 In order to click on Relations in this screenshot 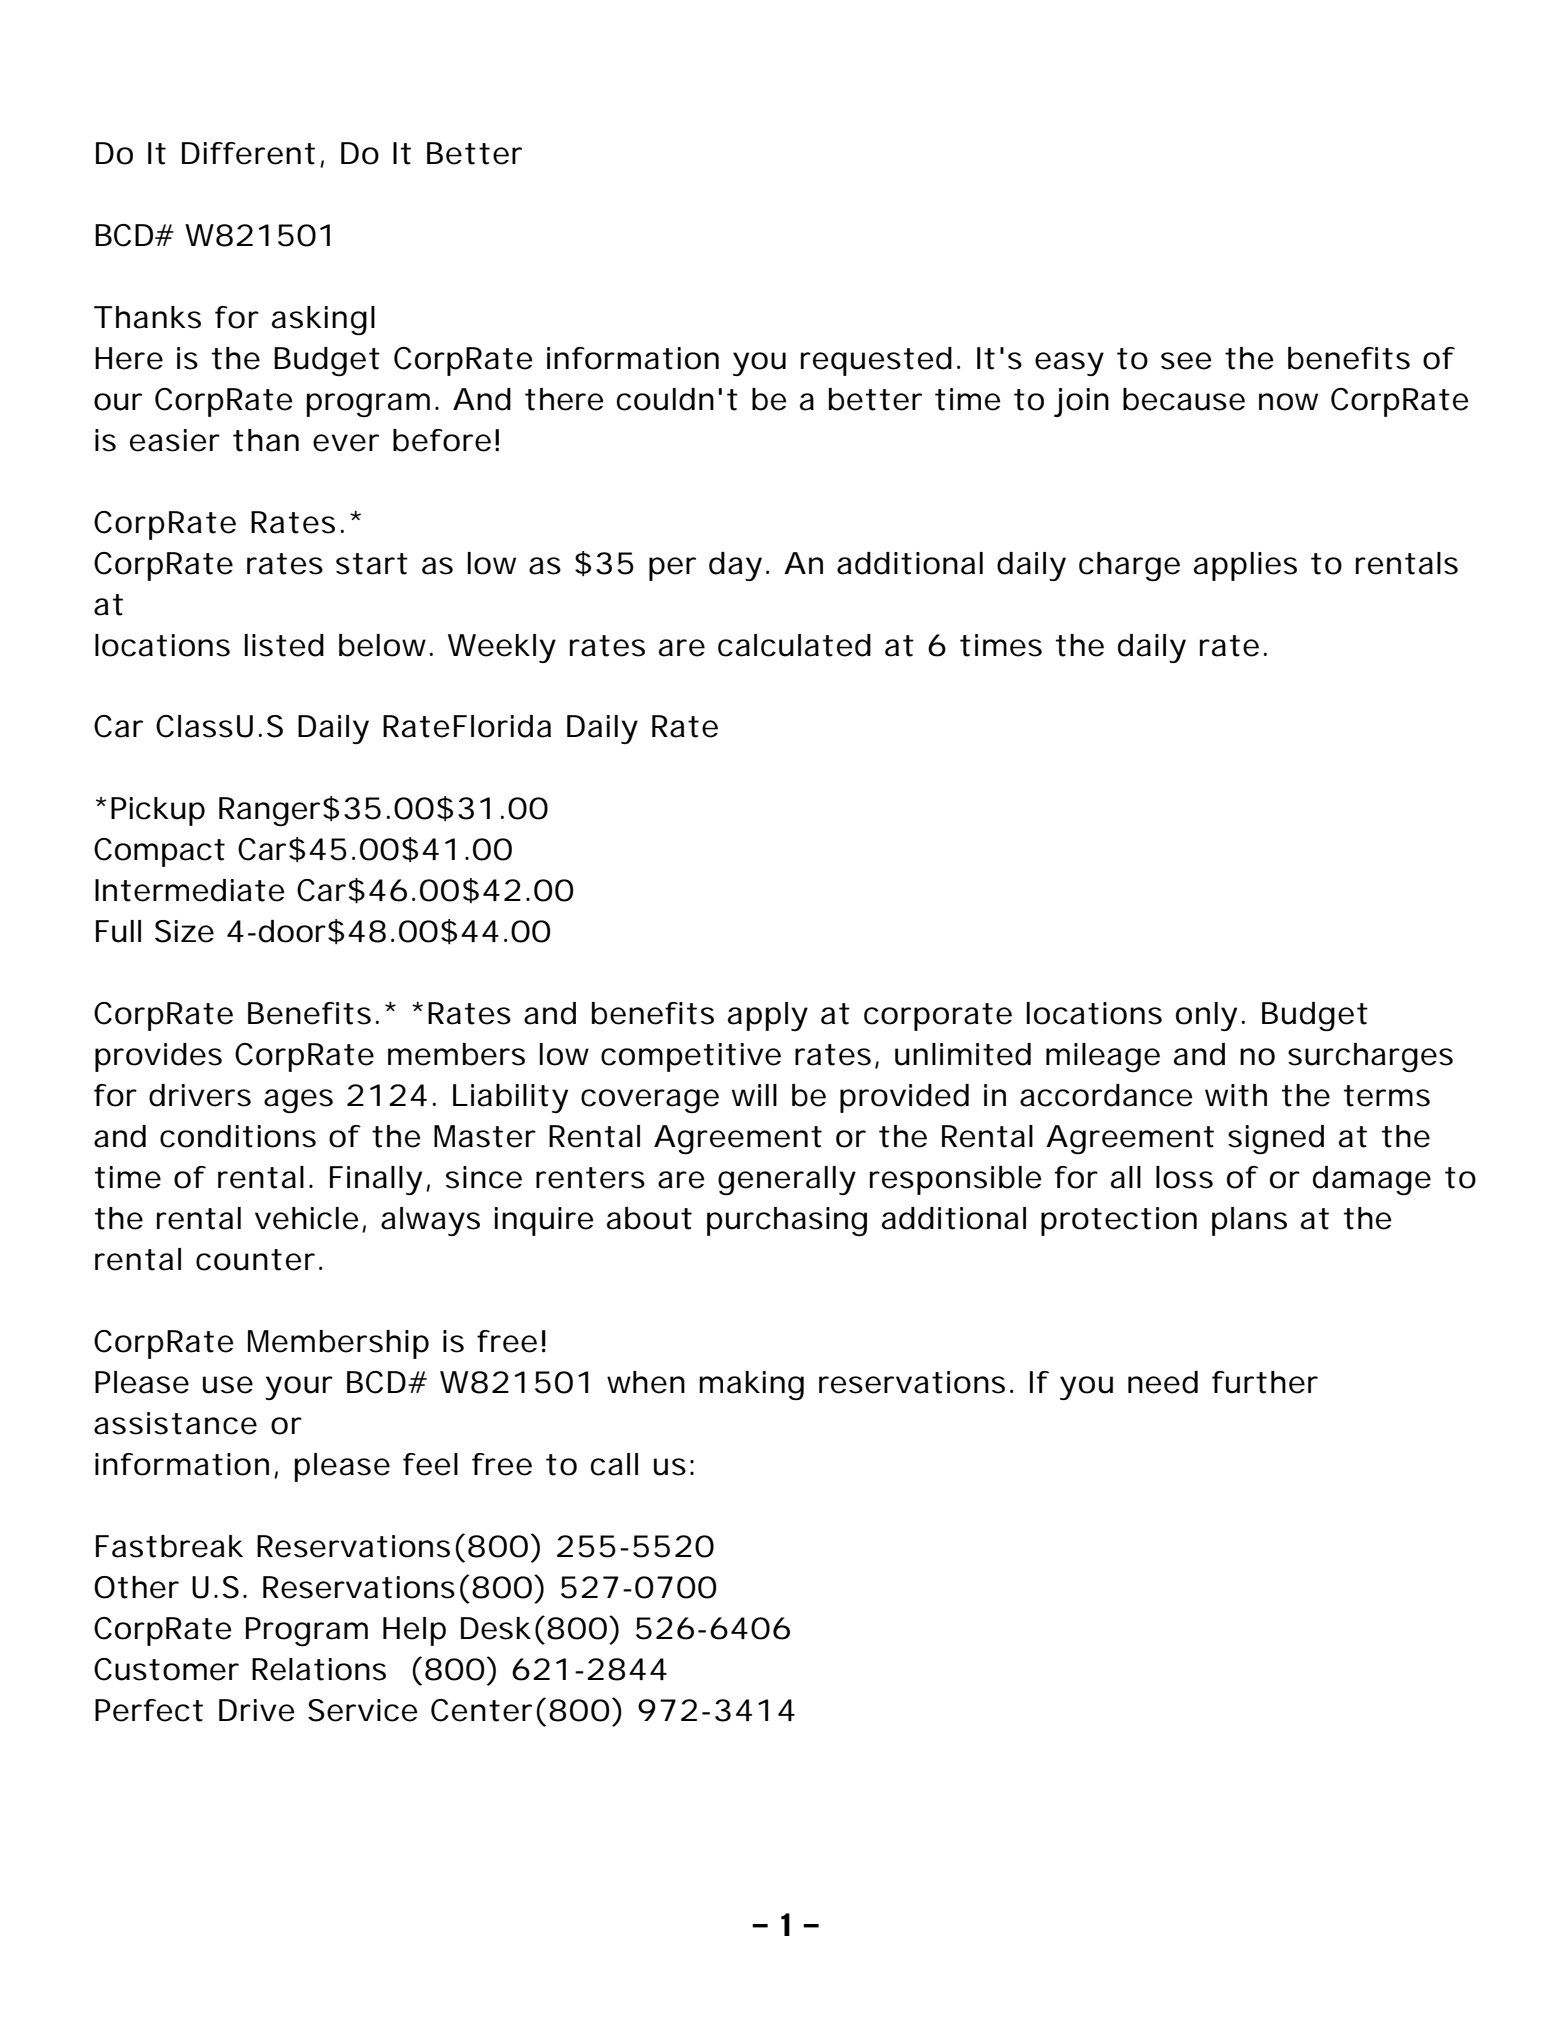, I will do `click(319, 1669)`.
